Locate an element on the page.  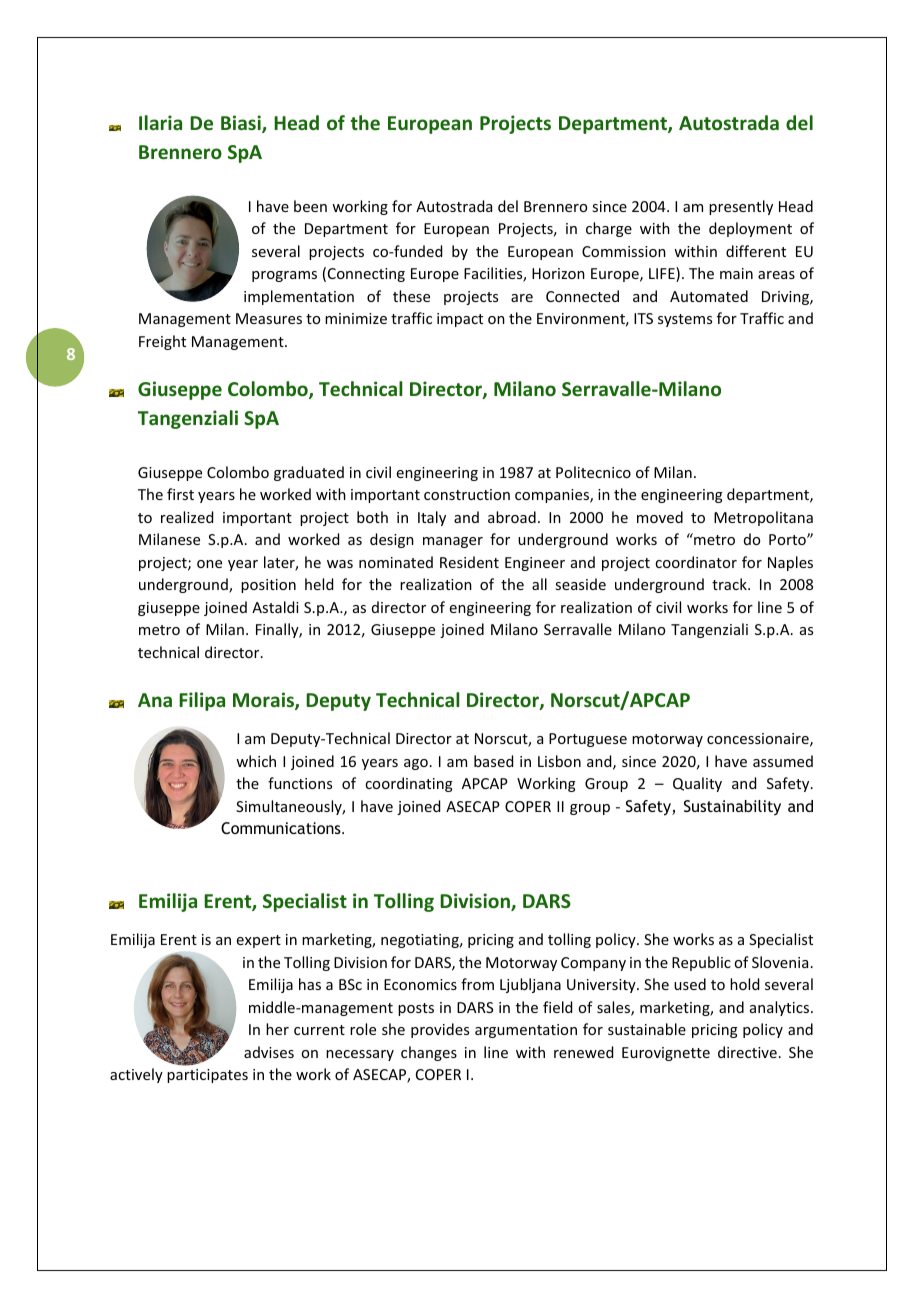
participates is located at coordinates (207, 1076).
